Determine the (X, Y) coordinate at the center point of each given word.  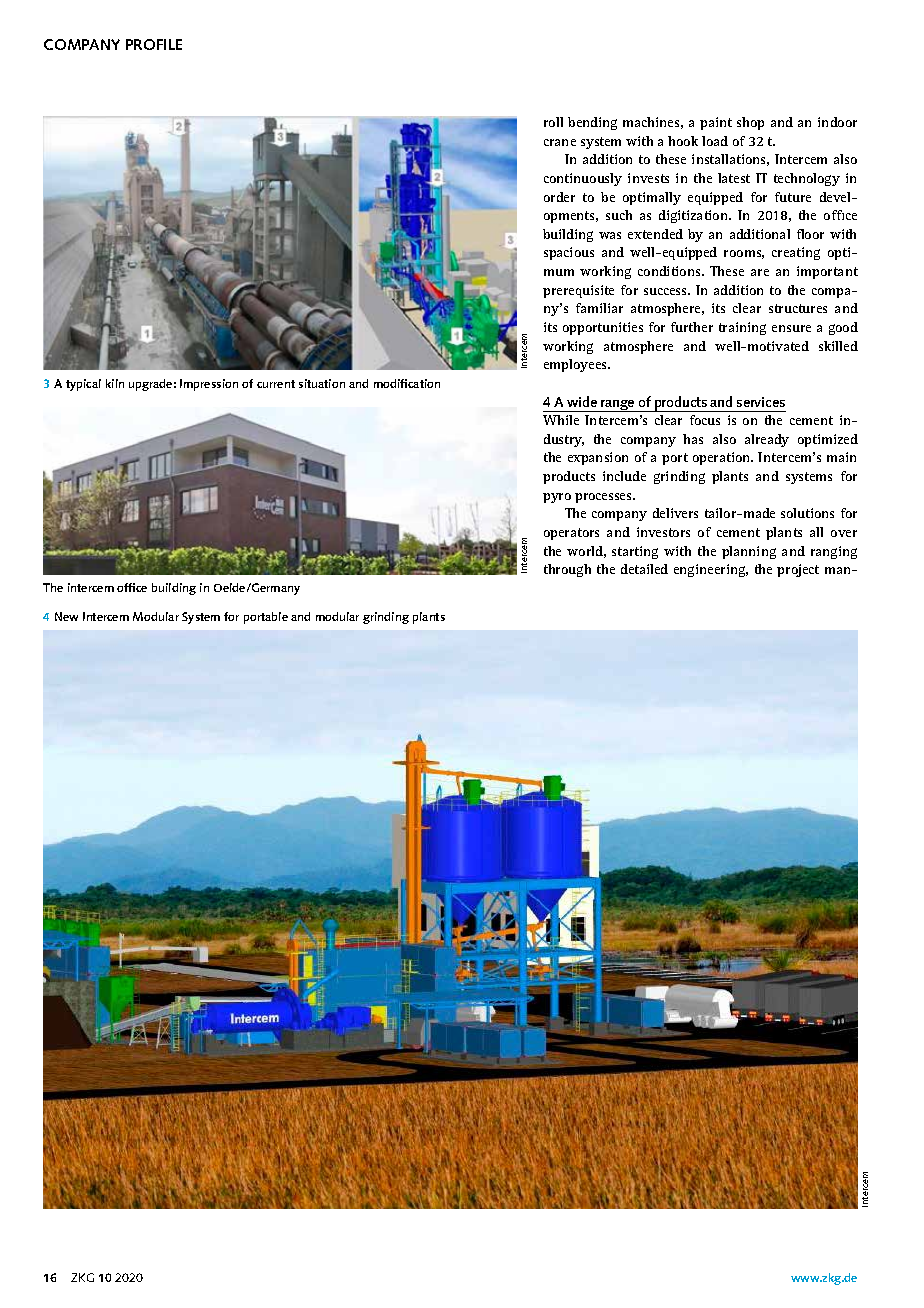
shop (750, 123)
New (66, 616)
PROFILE (154, 44)
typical (83, 385)
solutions (807, 513)
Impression (209, 385)
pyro (557, 498)
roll (553, 122)
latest (734, 178)
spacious (569, 253)
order (559, 197)
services (761, 402)
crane (560, 142)
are (760, 272)
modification (407, 383)
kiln (115, 383)
